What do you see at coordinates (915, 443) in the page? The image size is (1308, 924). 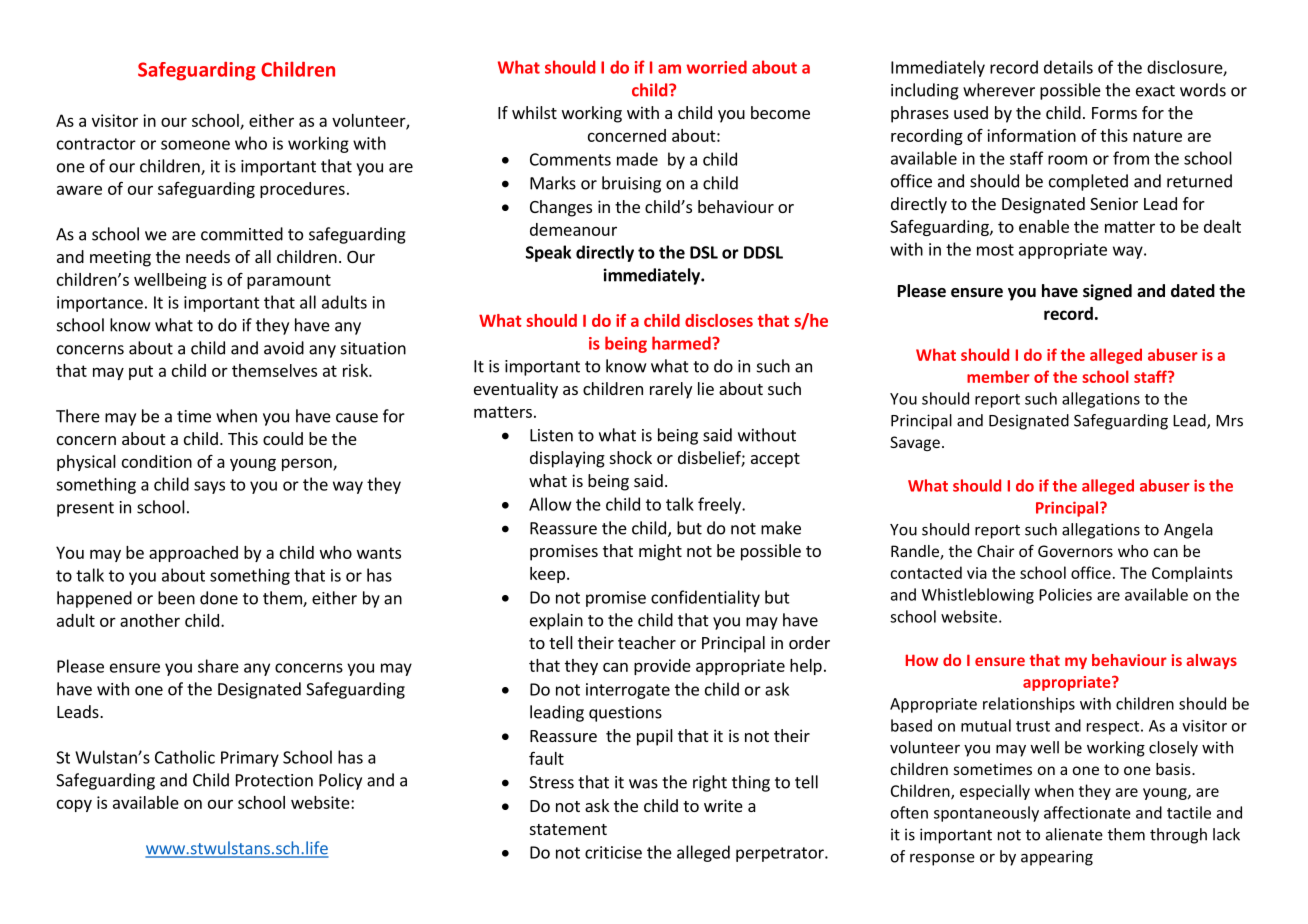 I see `Savage` at bounding box center [915, 443].
